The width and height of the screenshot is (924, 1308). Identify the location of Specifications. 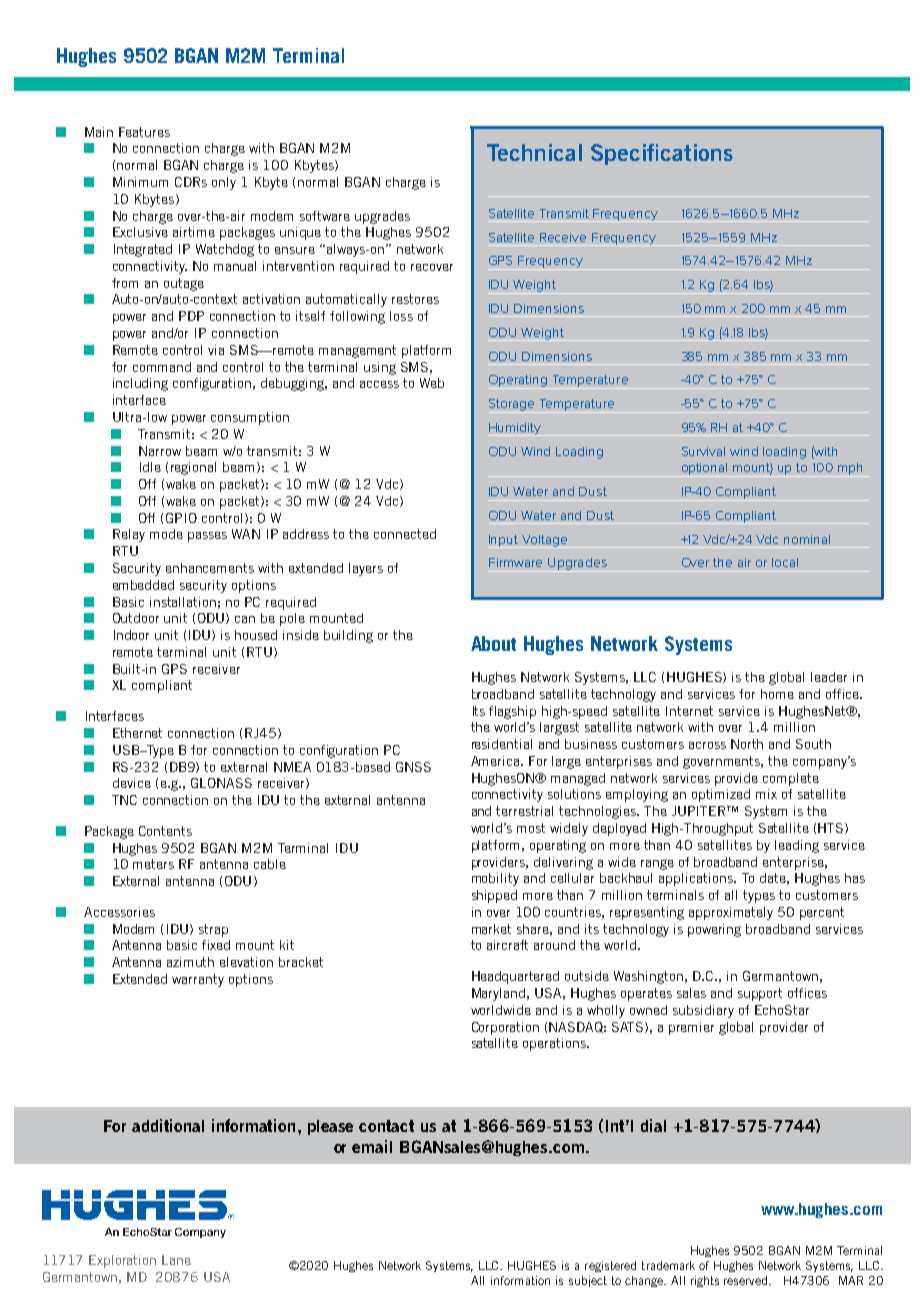
(662, 154).
